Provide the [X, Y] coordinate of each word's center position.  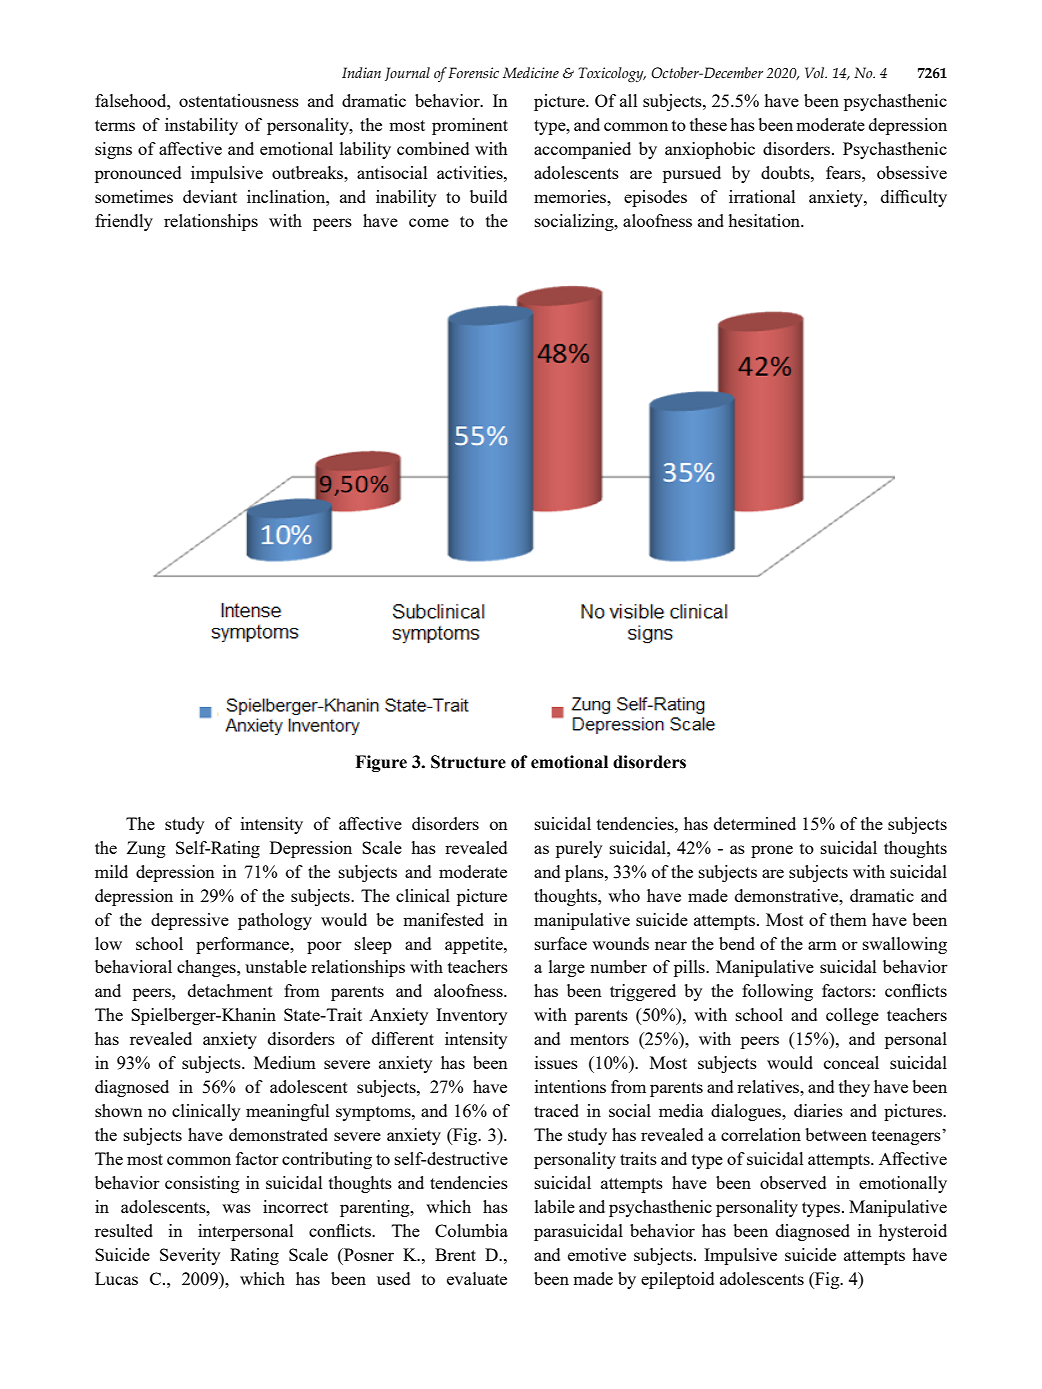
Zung [146, 849]
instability [201, 126]
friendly [124, 222]
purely [579, 849]
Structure [468, 762]
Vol [816, 72]
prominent [470, 126]
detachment [230, 990]
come [429, 222]
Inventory [471, 1016]
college [852, 1016]
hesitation [765, 220]
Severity [190, 1256]
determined [755, 823]
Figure [381, 763]
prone [772, 851]
